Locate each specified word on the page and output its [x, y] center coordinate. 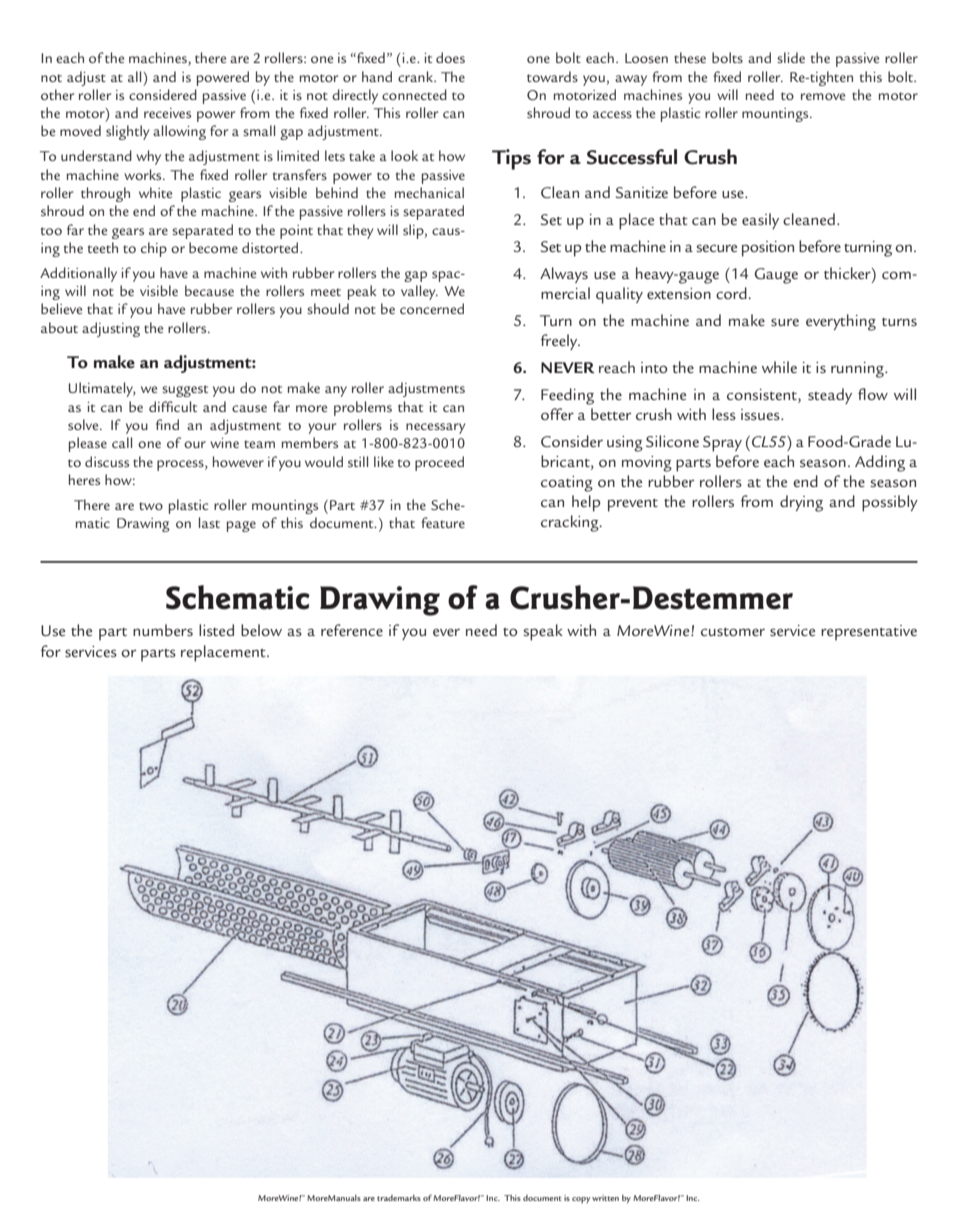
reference [352, 630]
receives [167, 113]
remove [823, 96]
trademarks [399, 1198]
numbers [163, 630]
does [450, 57]
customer [733, 632]
